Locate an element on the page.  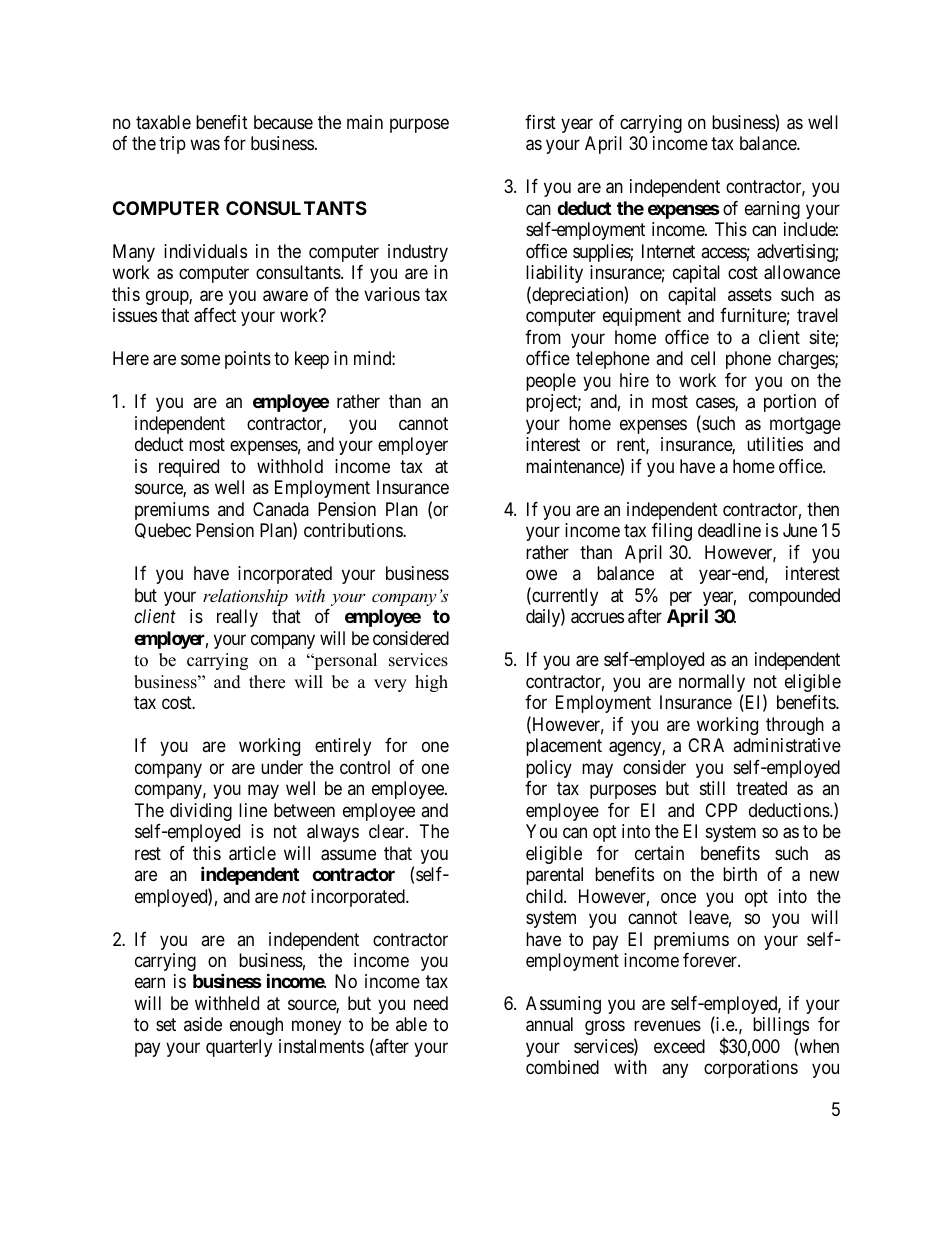
Internet is located at coordinates (668, 251).
